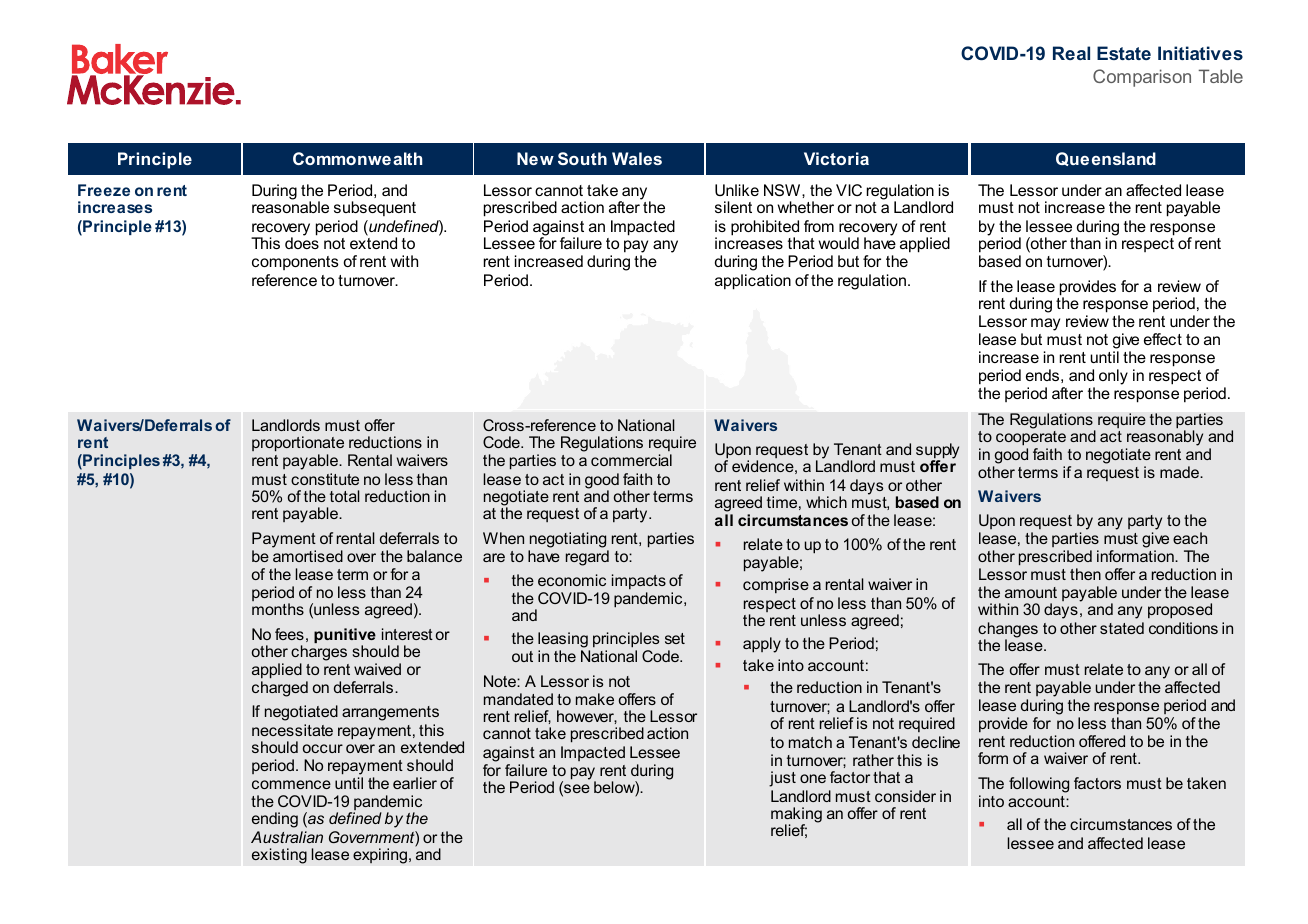 This image has width=1308, height=924. What do you see at coordinates (1031, 438) in the image?
I see `cooperate` at bounding box center [1031, 438].
